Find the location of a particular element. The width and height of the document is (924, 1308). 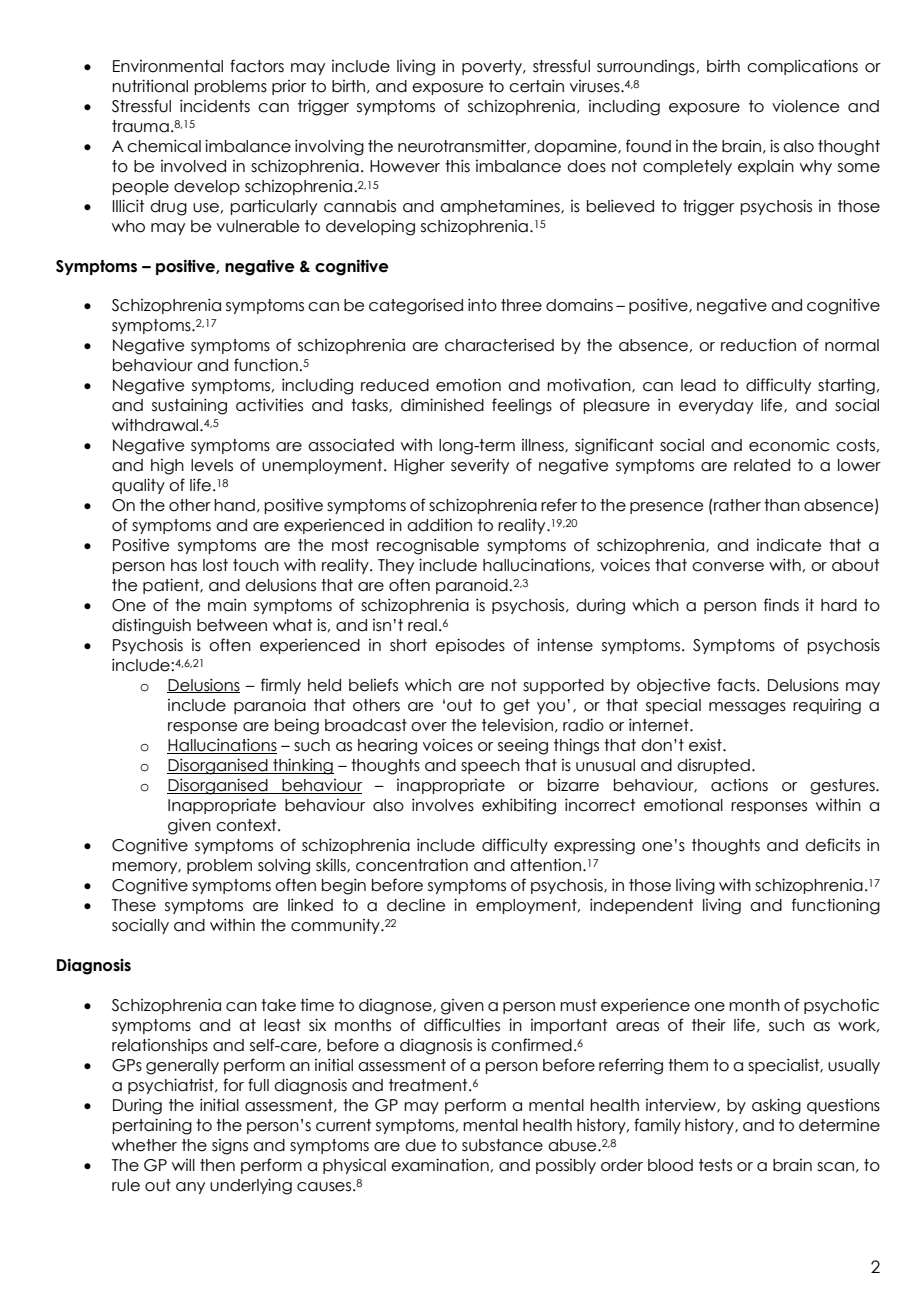

reduction is located at coordinates (758, 345).
